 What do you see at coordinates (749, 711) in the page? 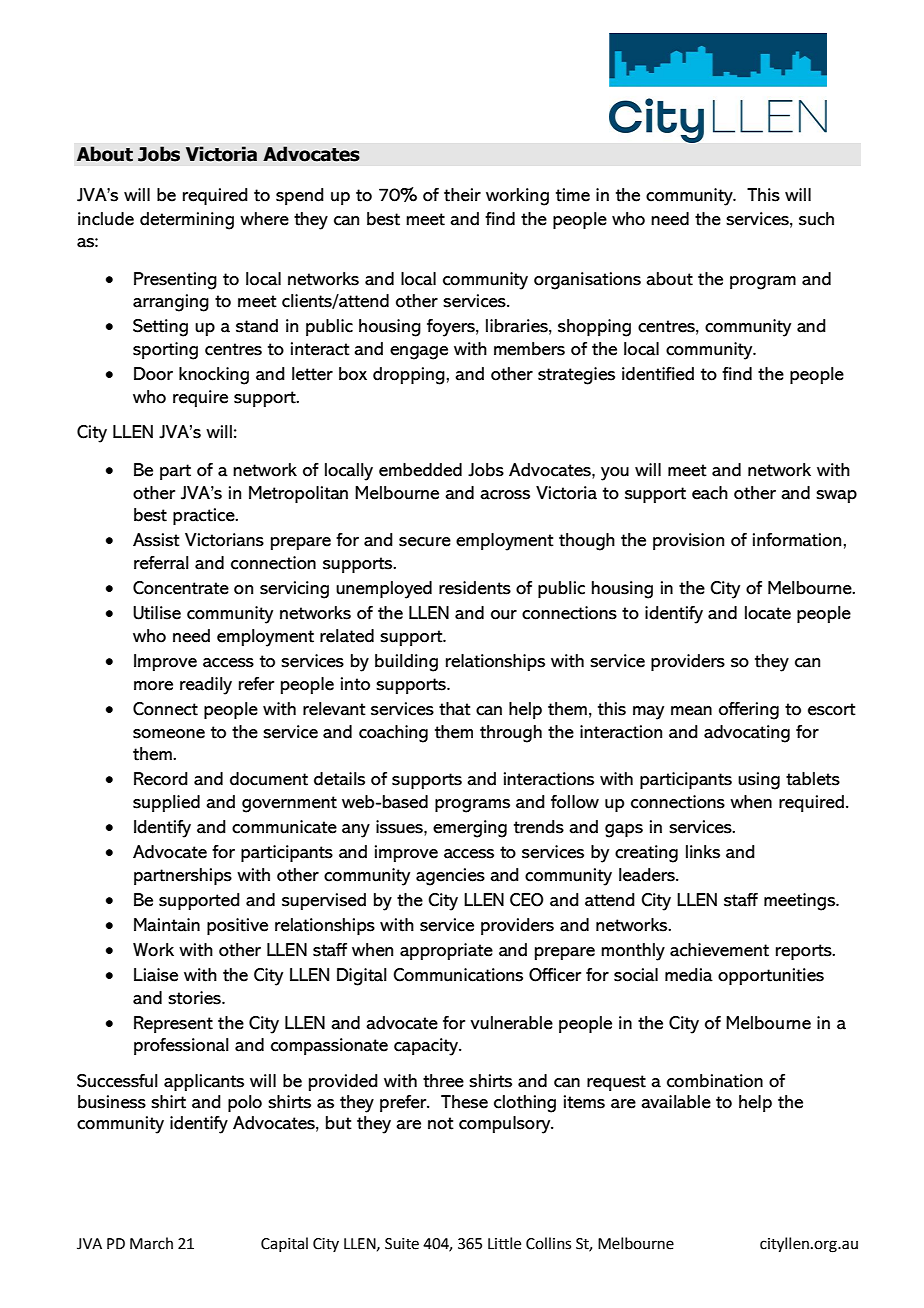
I see `offering` at bounding box center [749, 711].
